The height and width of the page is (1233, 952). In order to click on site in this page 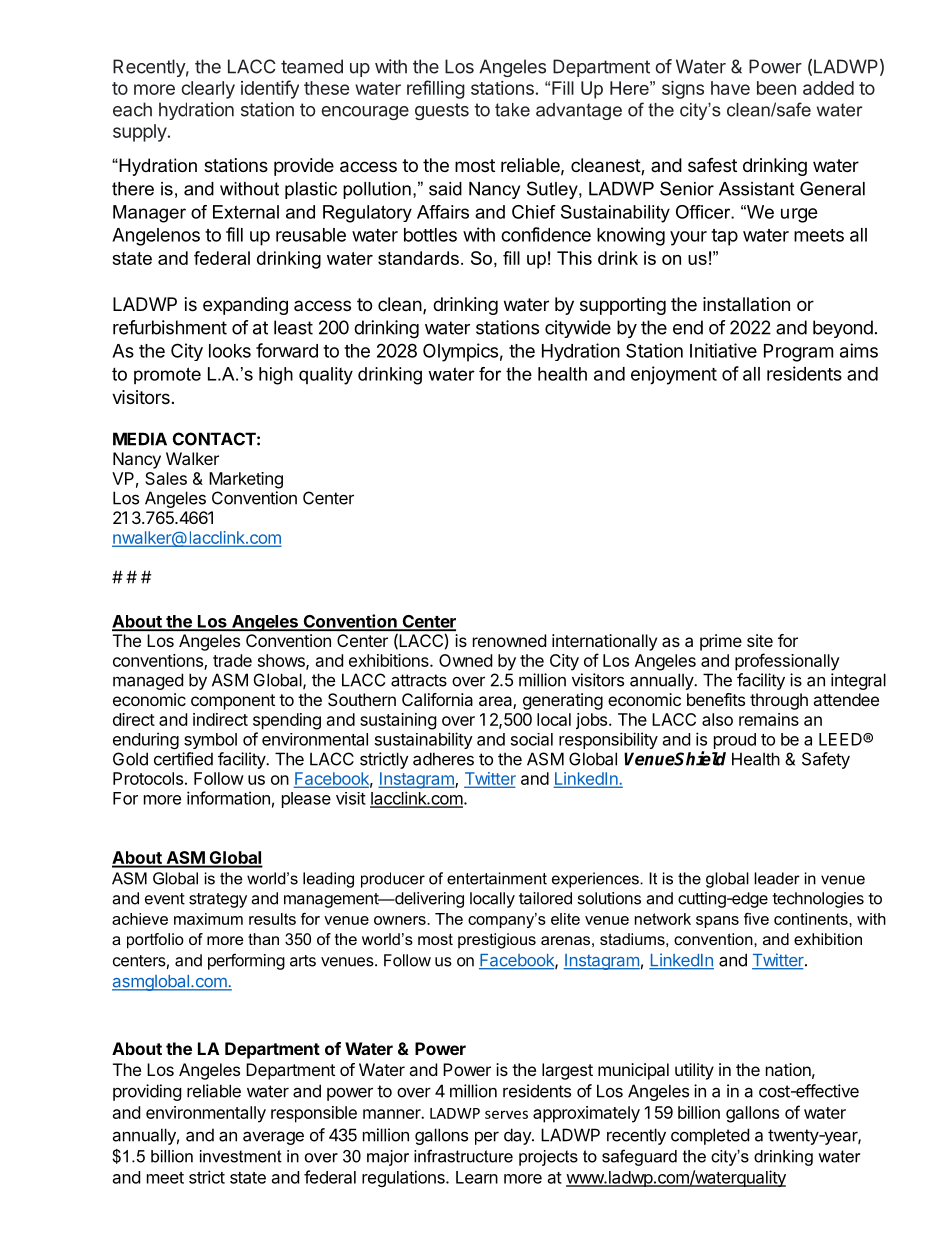, I will do `click(760, 640)`.
